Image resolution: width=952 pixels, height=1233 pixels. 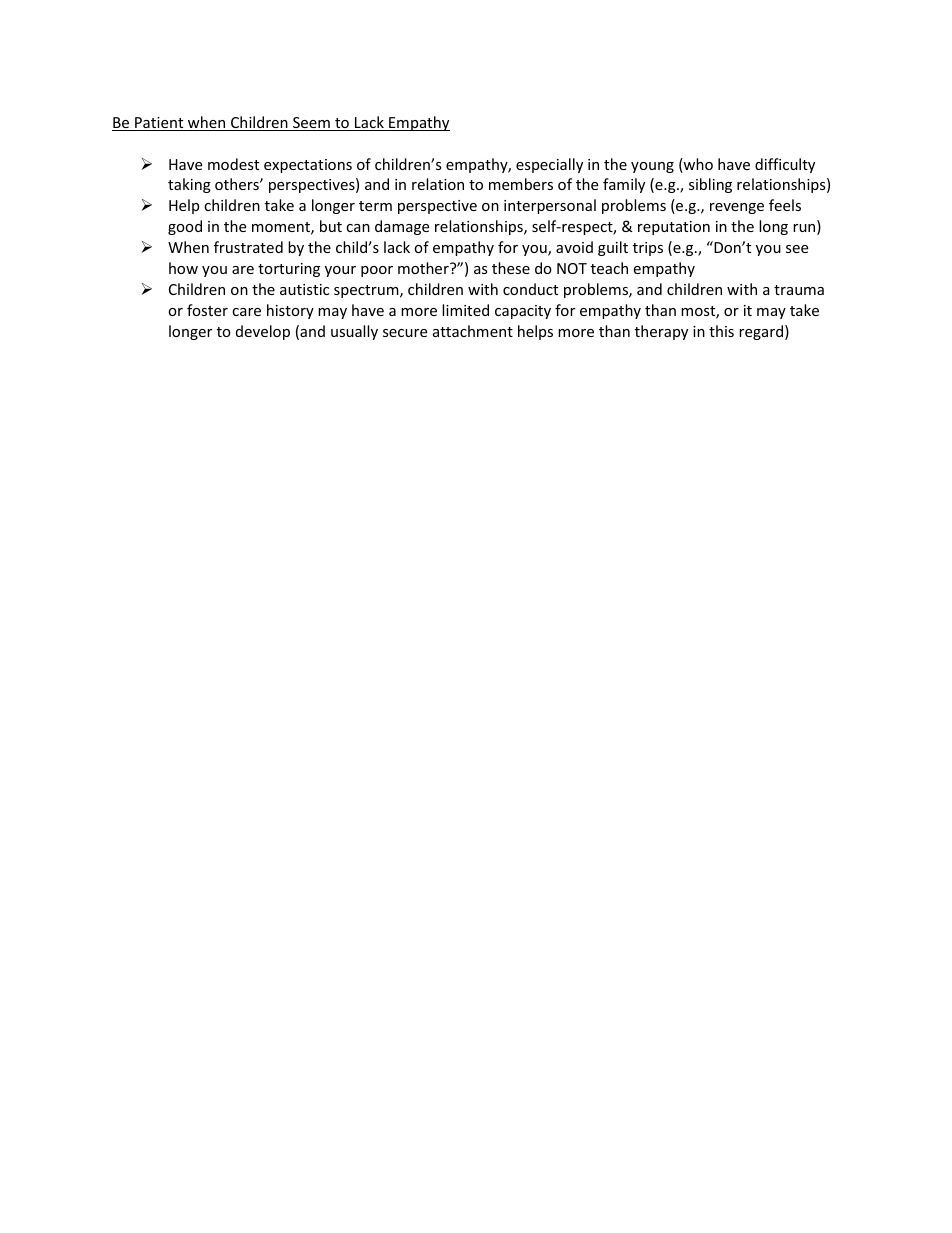 What do you see at coordinates (183, 268) in the screenshot?
I see `how` at bounding box center [183, 268].
